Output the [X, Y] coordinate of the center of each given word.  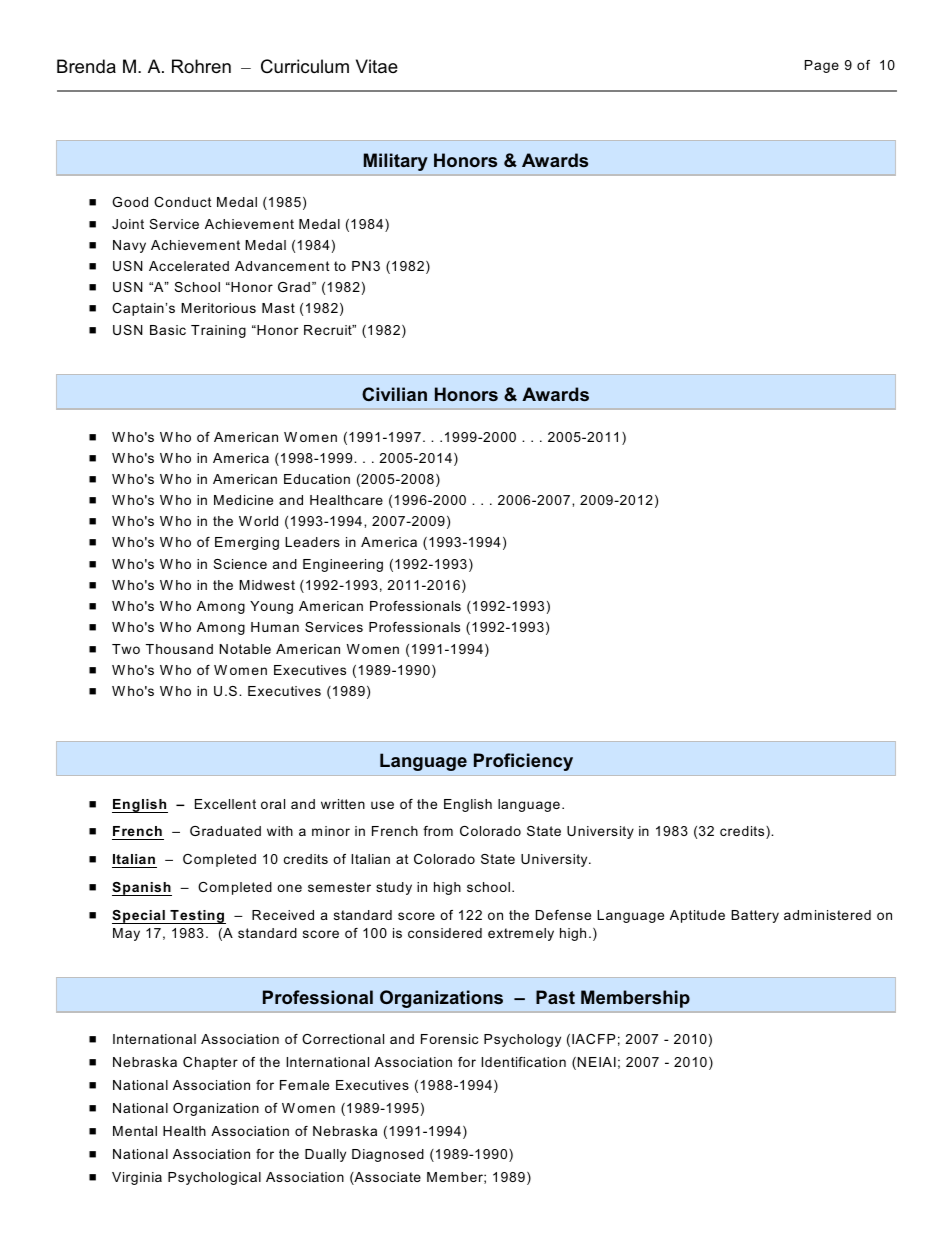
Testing [197, 917]
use [382, 805]
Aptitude [697, 916]
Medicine [243, 500]
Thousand [179, 649]
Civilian [394, 394]
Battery [755, 916]
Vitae [377, 66]
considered [445, 933]
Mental [135, 1131]
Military [396, 162]
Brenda [86, 66]
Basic [168, 330]
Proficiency [523, 762]
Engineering [343, 565]
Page [822, 66]
